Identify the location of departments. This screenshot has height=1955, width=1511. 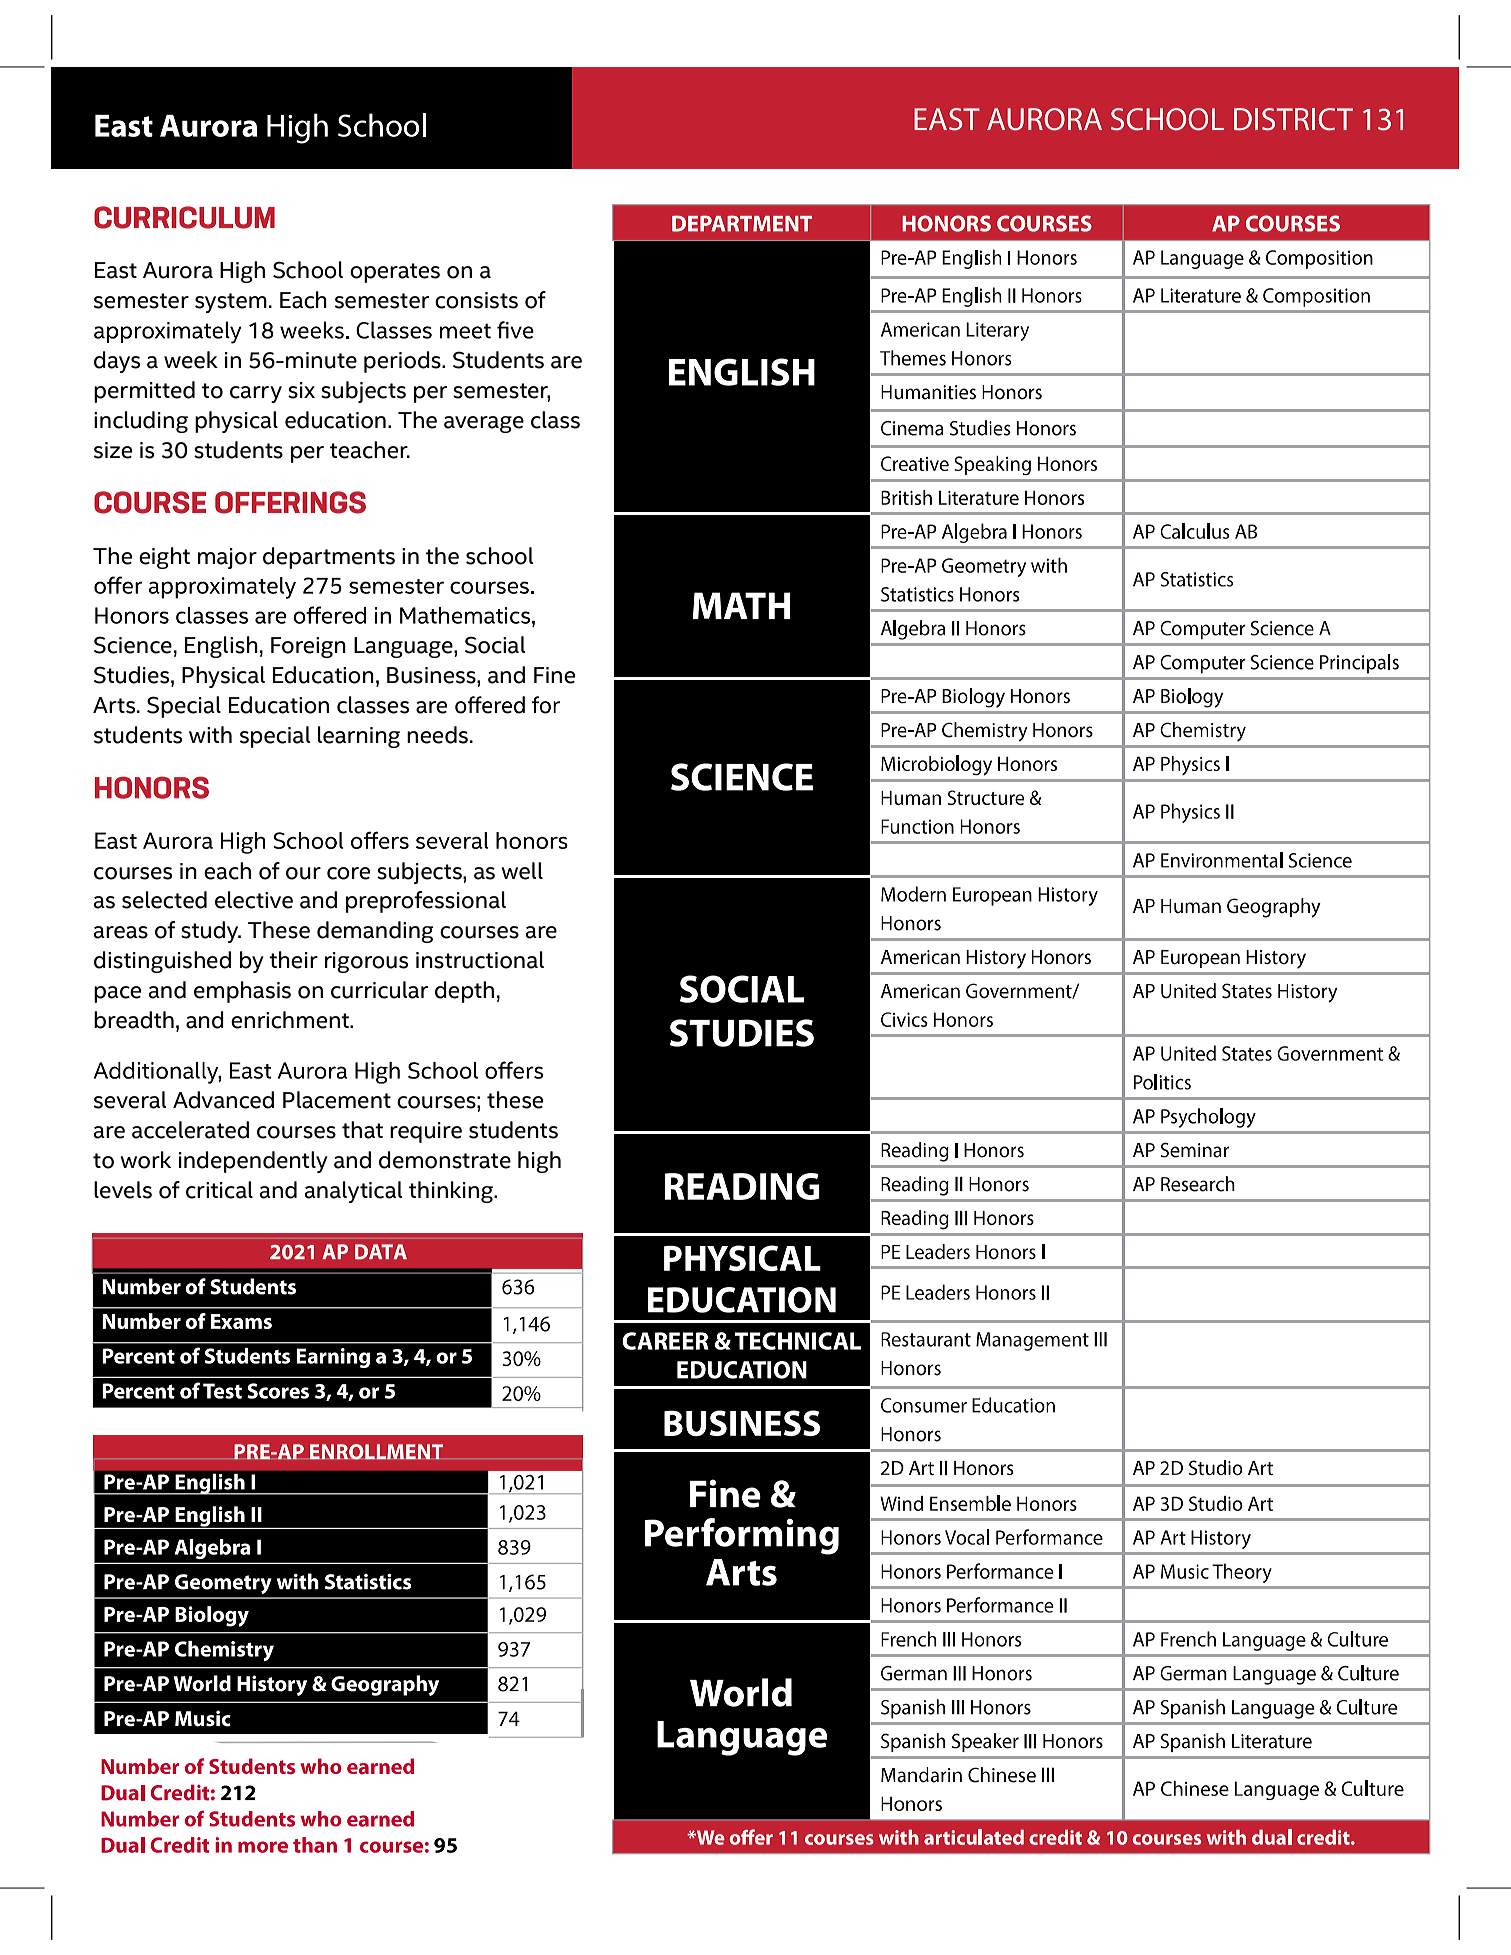
(329, 558).
